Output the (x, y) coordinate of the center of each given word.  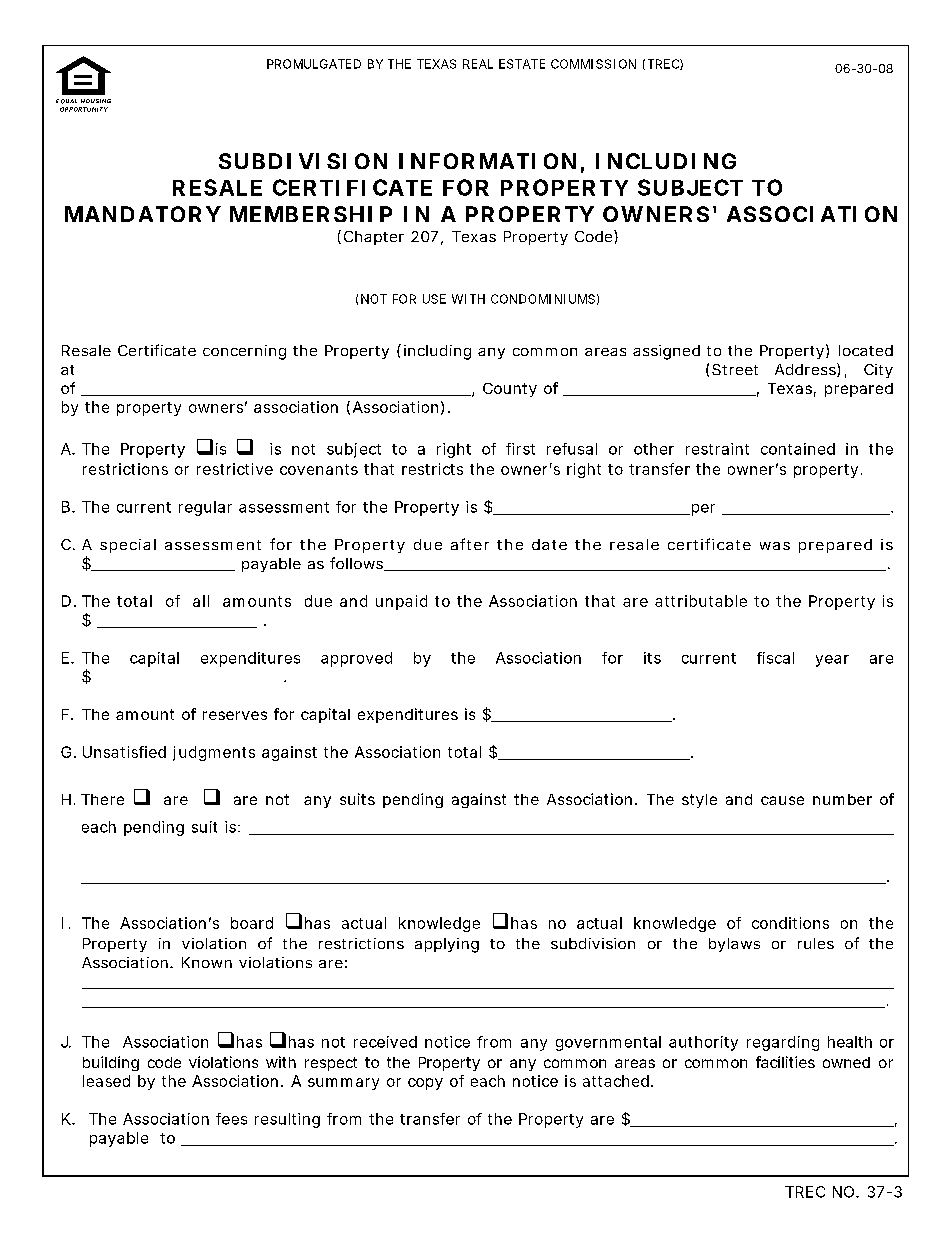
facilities (785, 1062)
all (201, 601)
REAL (478, 64)
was (775, 546)
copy (425, 1084)
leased (106, 1081)
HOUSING (96, 101)
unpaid (401, 602)
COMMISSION (593, 64)
